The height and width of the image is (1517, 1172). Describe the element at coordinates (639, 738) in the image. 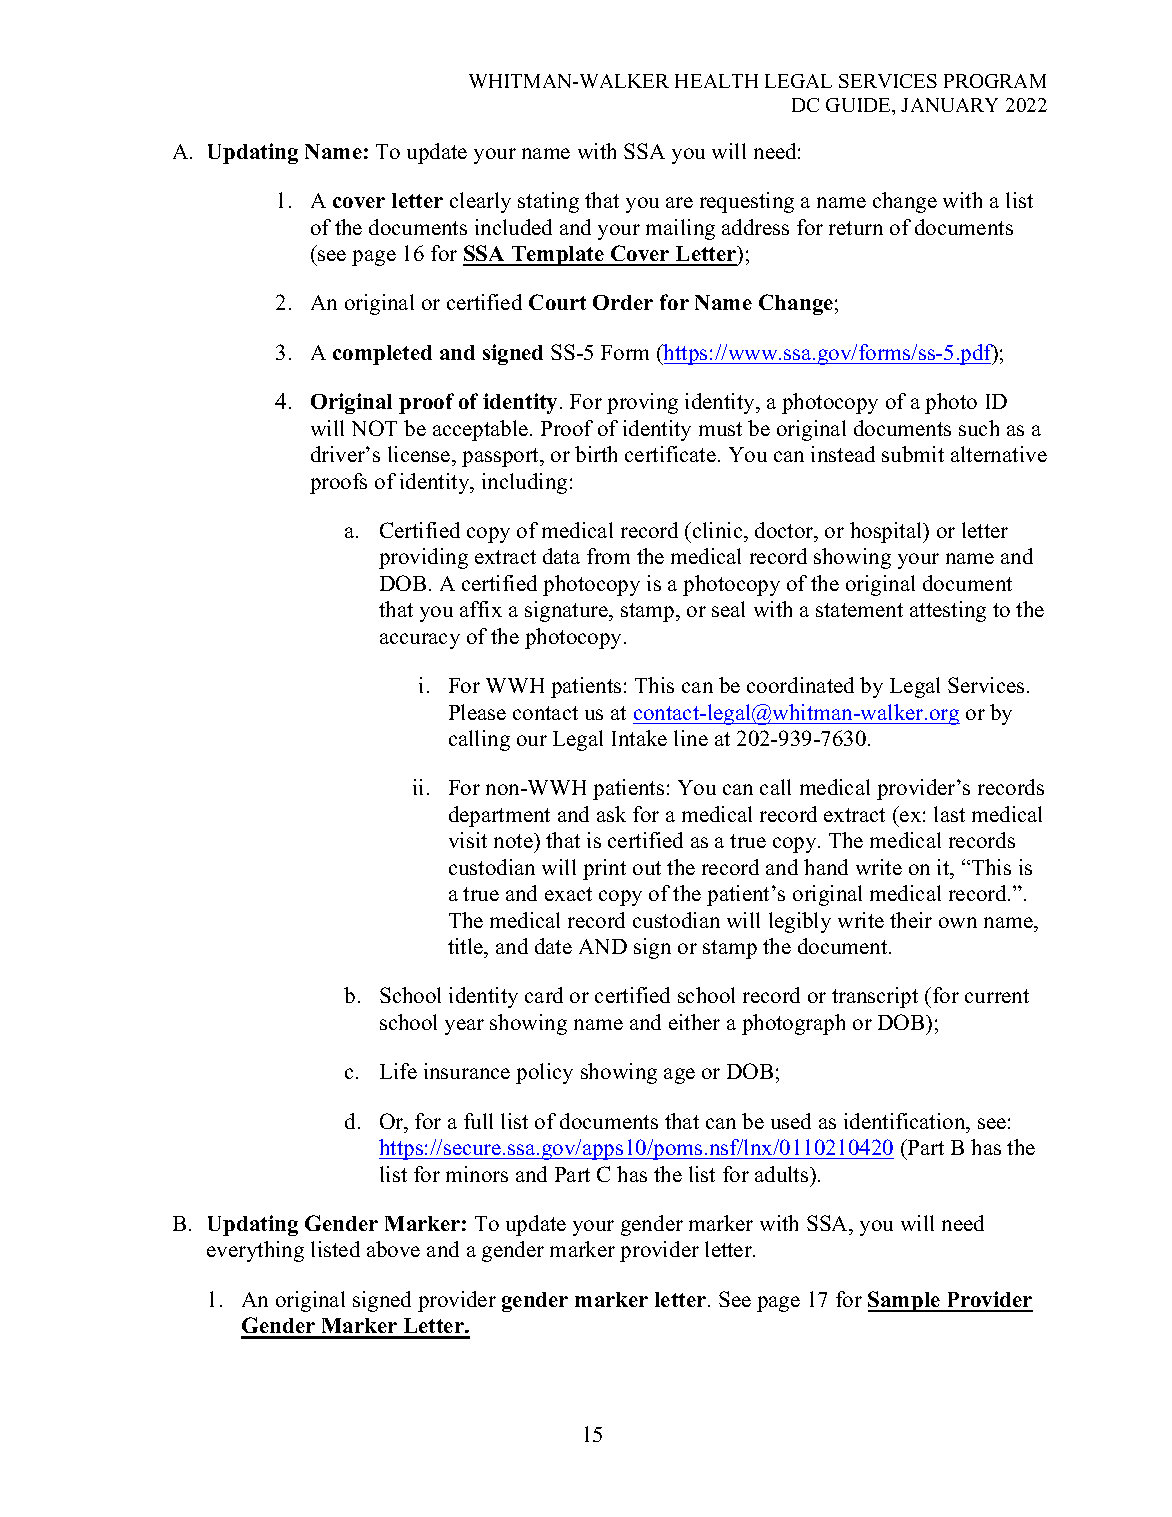

I see `Intake` at that location.
